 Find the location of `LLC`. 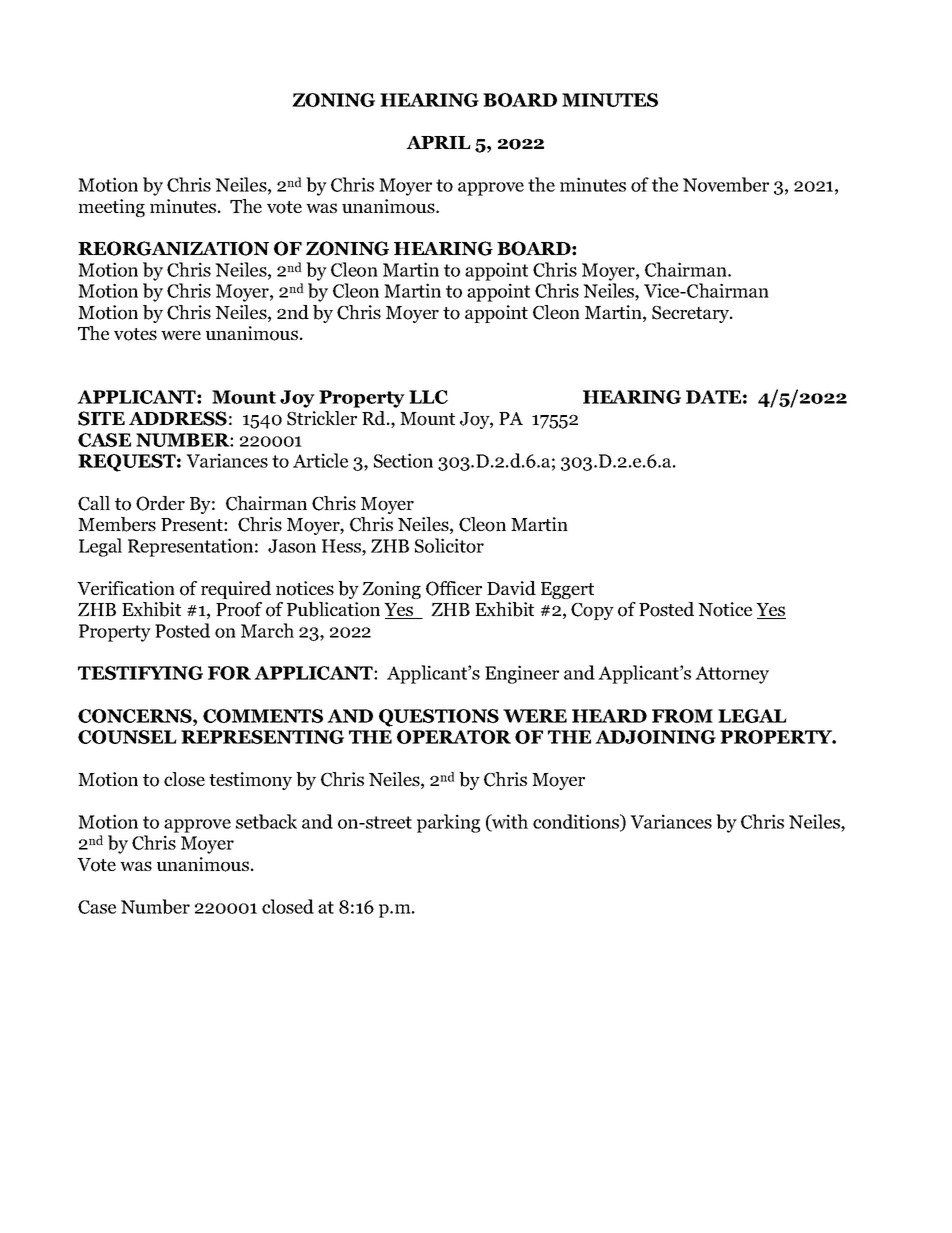

LLC is located at coordinates (428, 397).
